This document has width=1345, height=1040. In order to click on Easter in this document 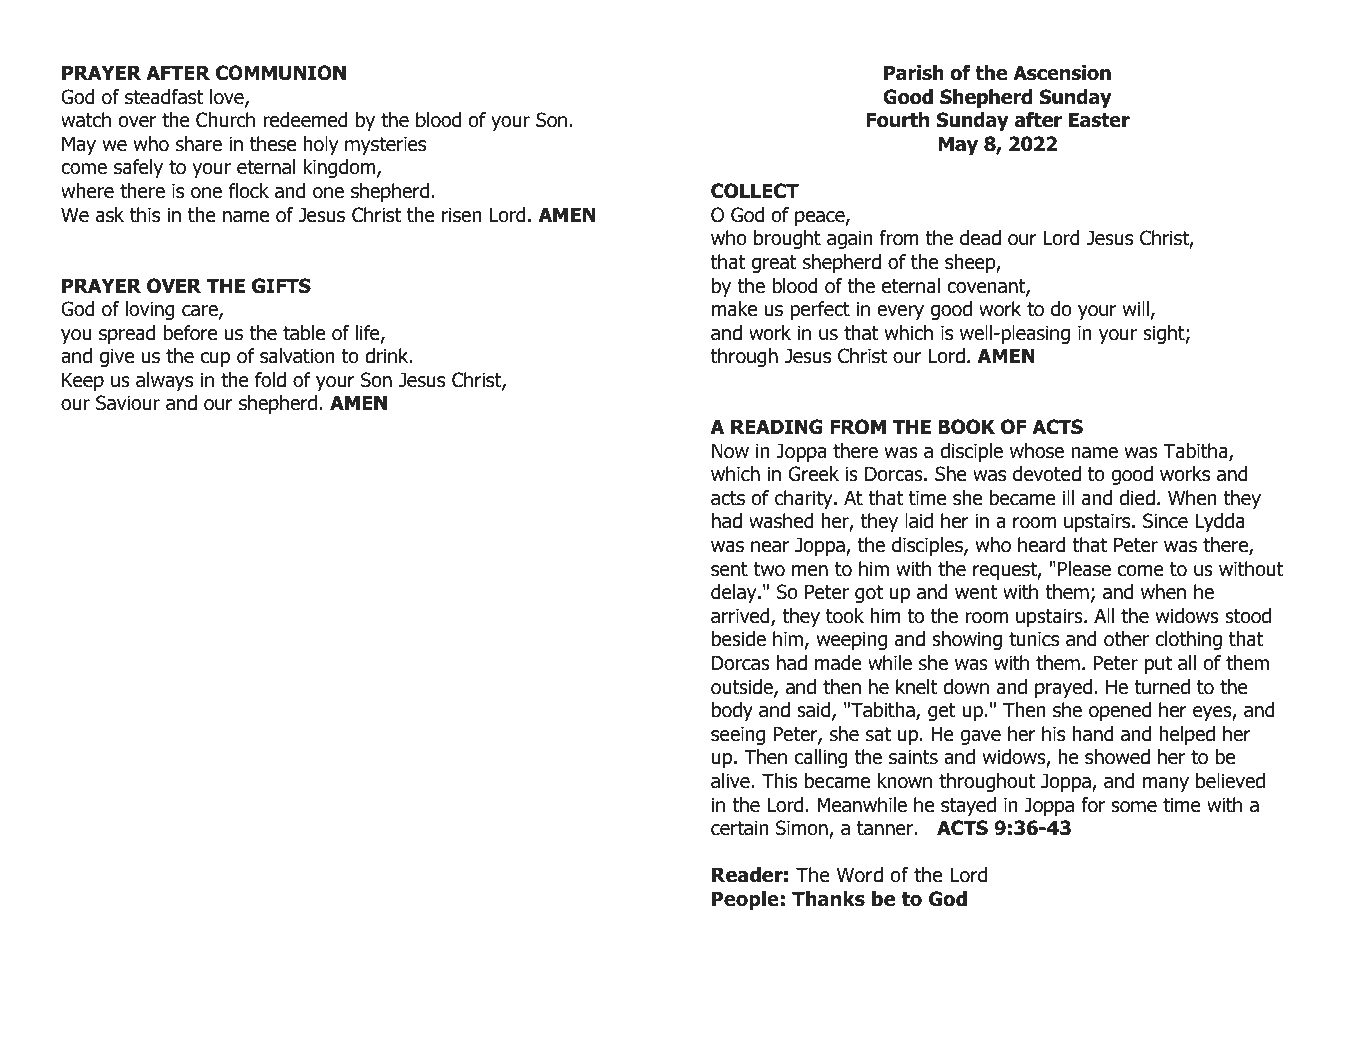, I will do `click(1099, 120)`.
